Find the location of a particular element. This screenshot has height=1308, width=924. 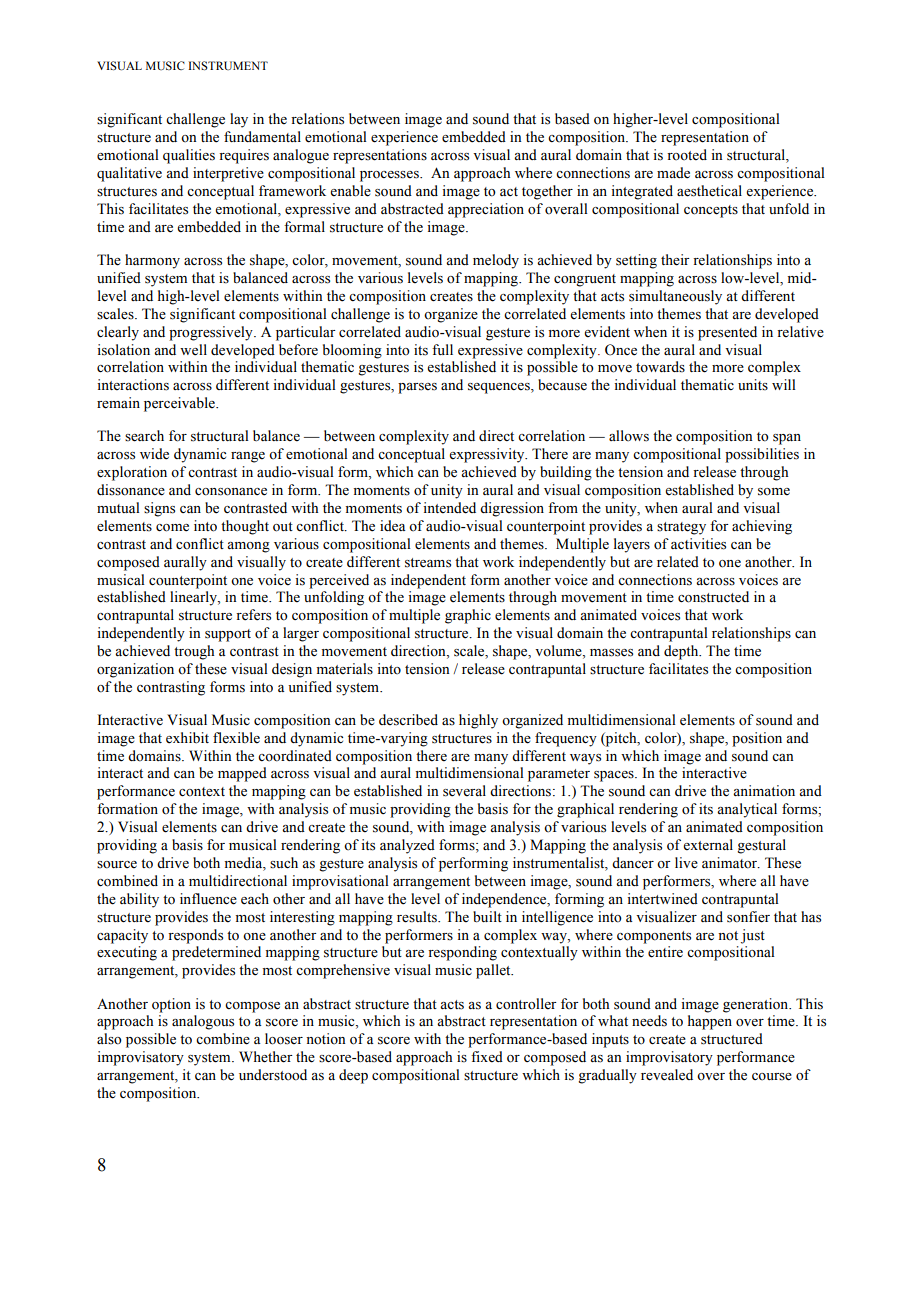

support is located at coordinates (228, 635).
